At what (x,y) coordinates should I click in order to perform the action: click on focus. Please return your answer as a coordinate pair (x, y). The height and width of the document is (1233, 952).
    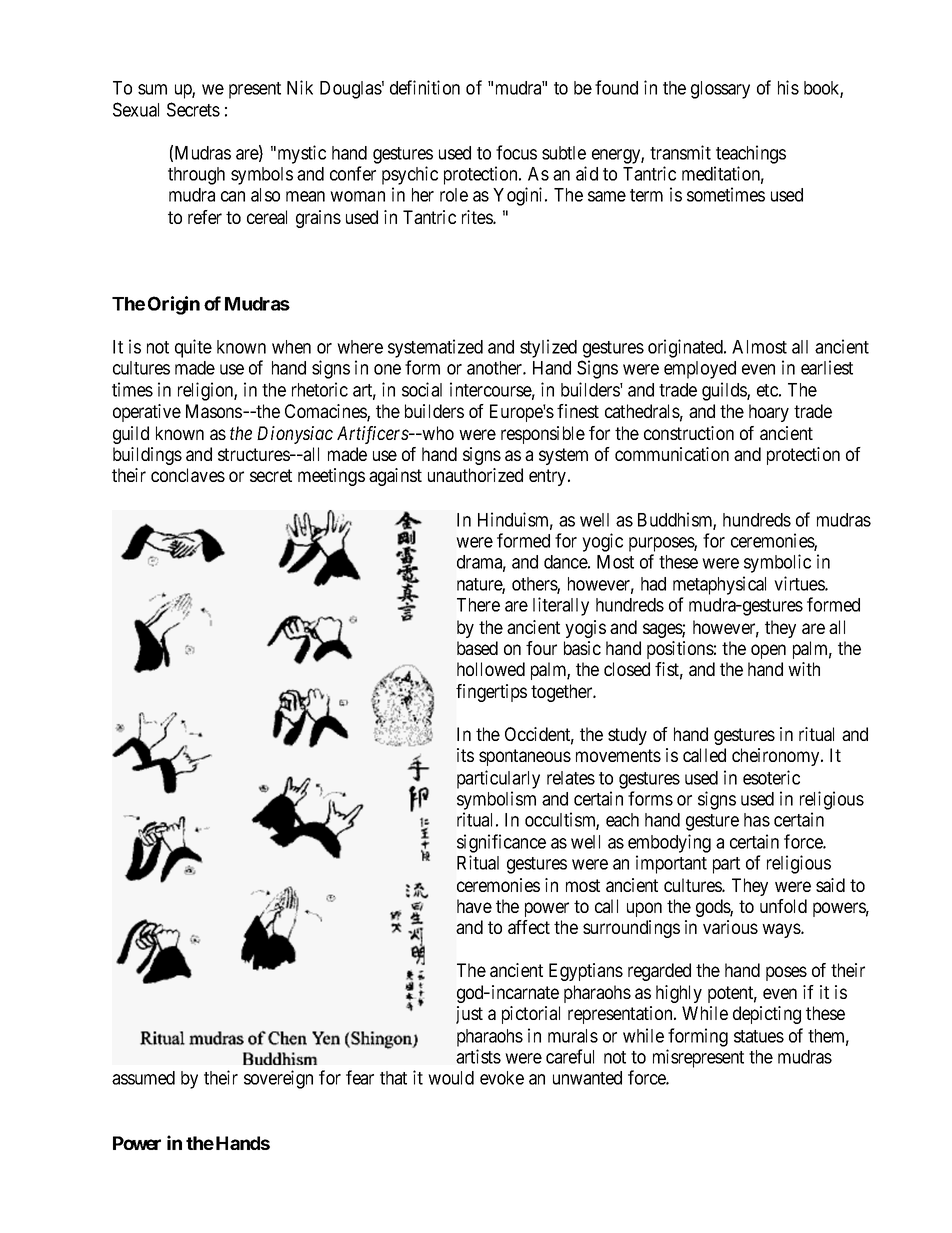
    Looking at the image, I should click on (516, 152).
